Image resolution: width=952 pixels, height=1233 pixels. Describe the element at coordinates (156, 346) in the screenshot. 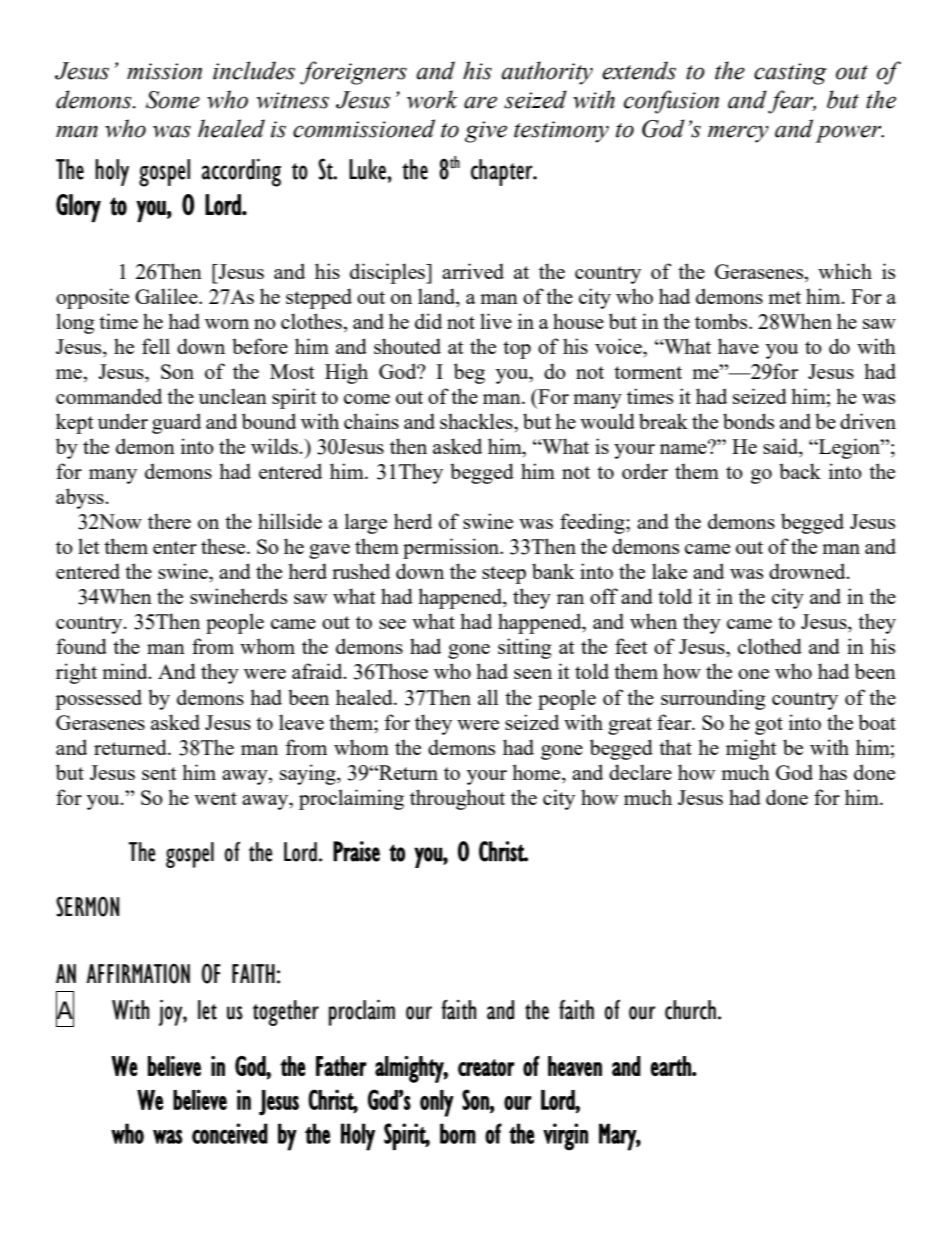

I see `fell` at that location.
